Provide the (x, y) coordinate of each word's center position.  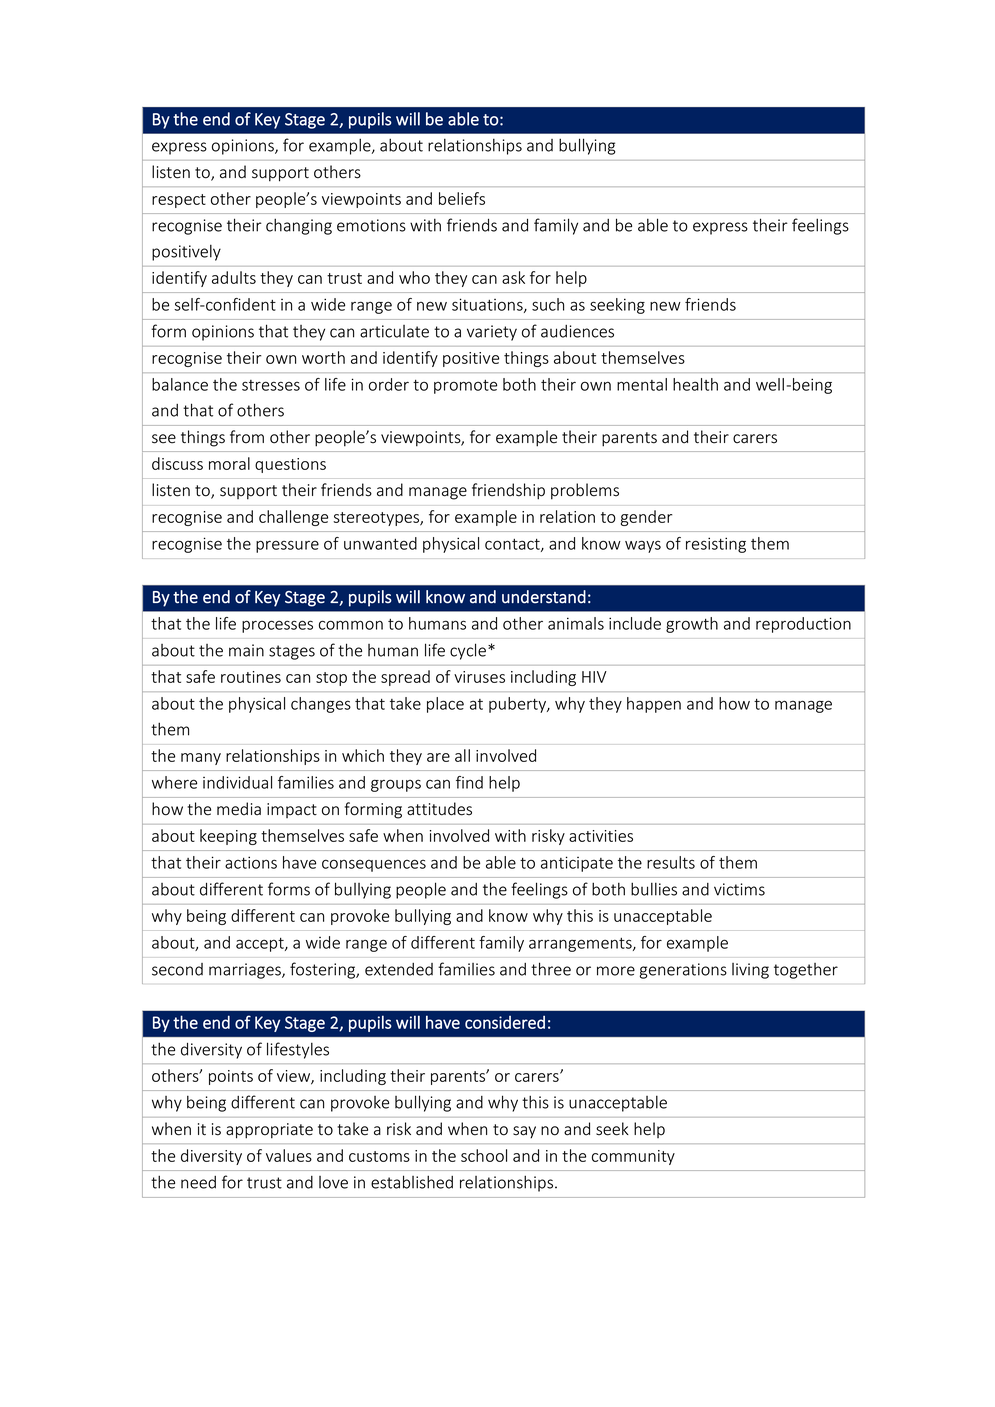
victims (739, 889)
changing (299, 226)
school (484, 1155)
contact (513, 545)
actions (251, 862)
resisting (716, 545)
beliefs (462, 198)
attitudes (439, 809)
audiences (577, 331)
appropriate (269, 1131)
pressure (287, 546)
